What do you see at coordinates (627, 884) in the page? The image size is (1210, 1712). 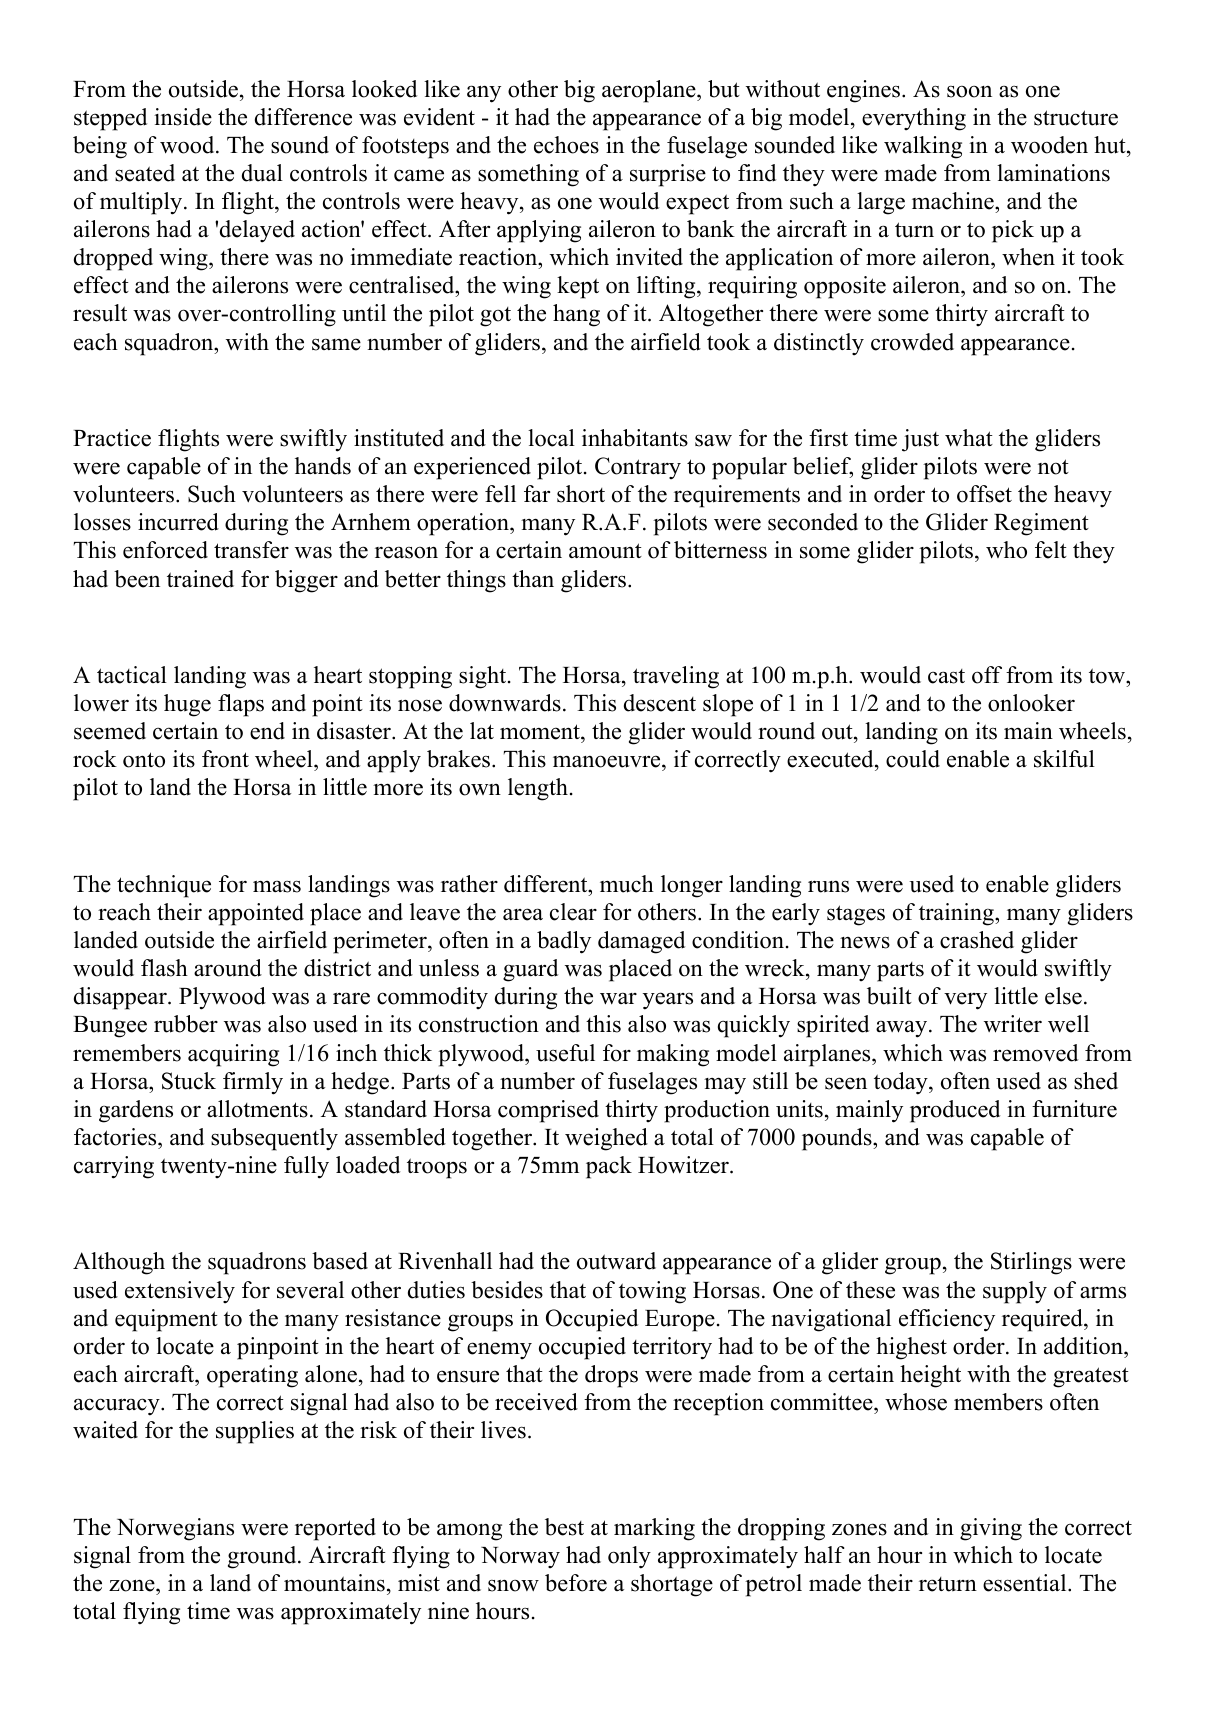 I see `much` at bounding box center [627, 884].
